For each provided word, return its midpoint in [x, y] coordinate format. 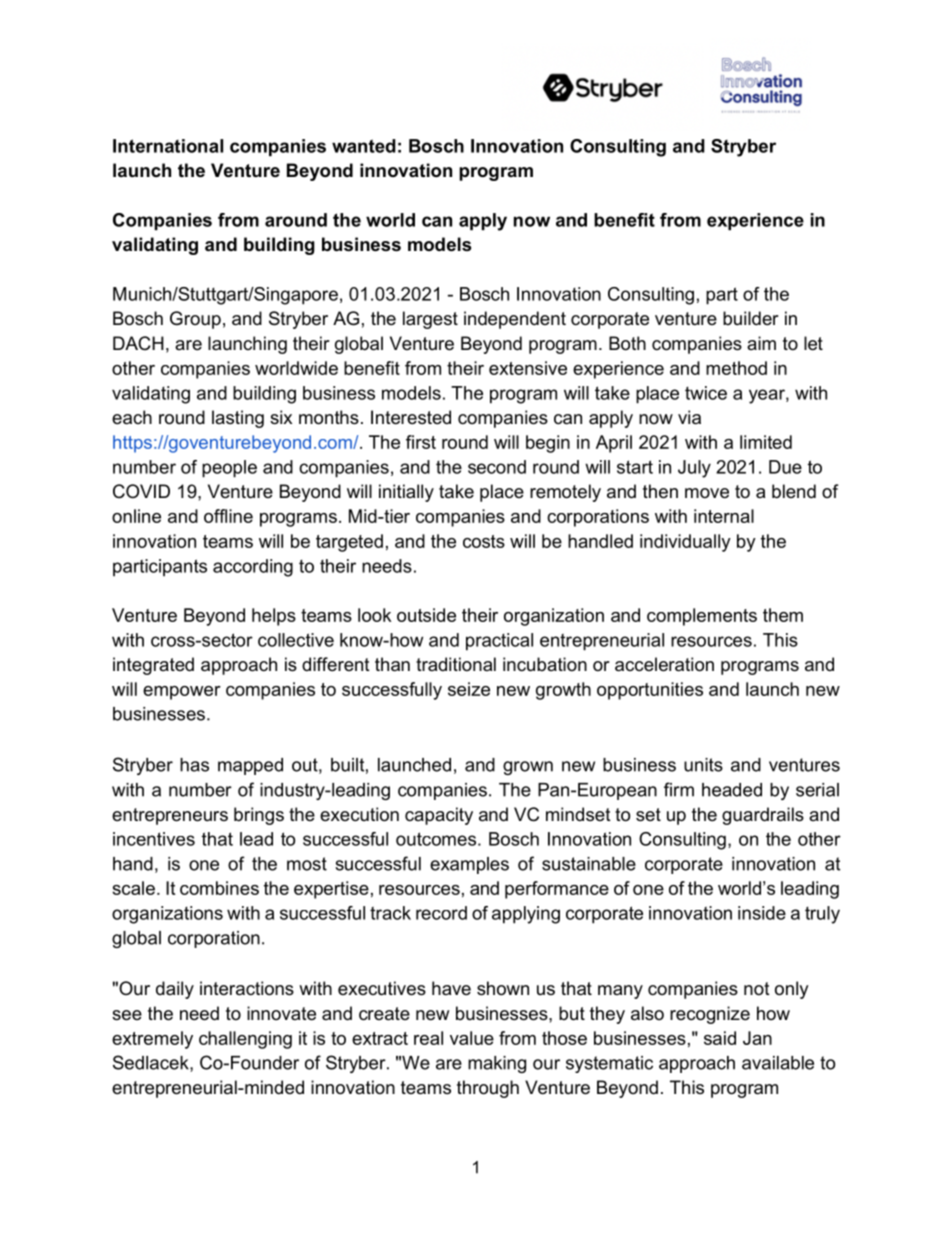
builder [751, 318]
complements [702, 617]
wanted [364, 146]
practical [499, 642]
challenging [245, 1040]
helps [274, 617]
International [168, 146]
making [497, 1064]
